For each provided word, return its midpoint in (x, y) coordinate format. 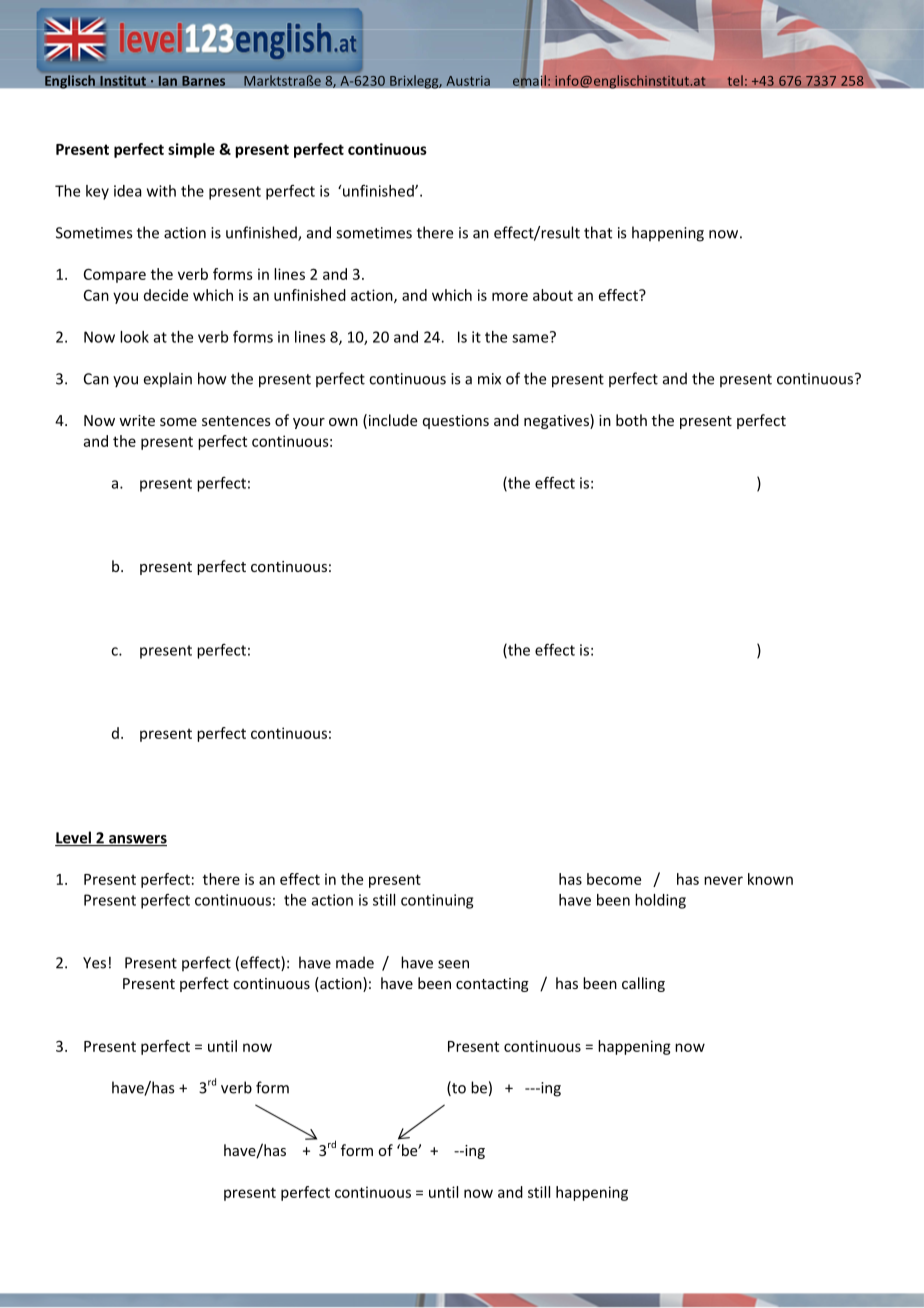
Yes (94, 963)
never (723, 880)
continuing (437, 901)
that (598, 232)
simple (191, 150)
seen (453, 964)
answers (137, 840)
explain (168, 379)
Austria (468, 80)
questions (456, 422)
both (631, 420)
